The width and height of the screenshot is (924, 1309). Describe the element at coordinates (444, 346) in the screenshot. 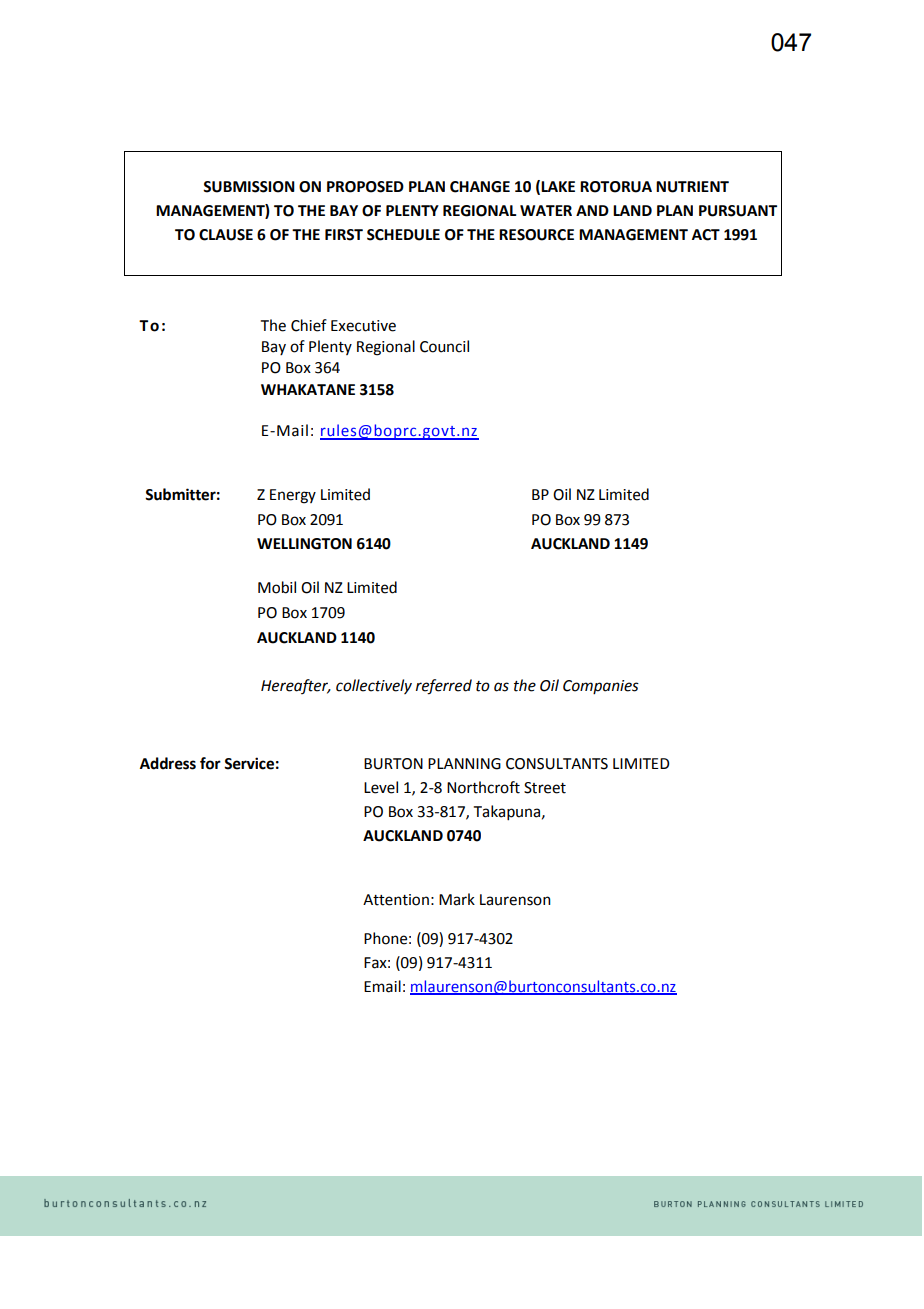

I see `Council` at that location.
